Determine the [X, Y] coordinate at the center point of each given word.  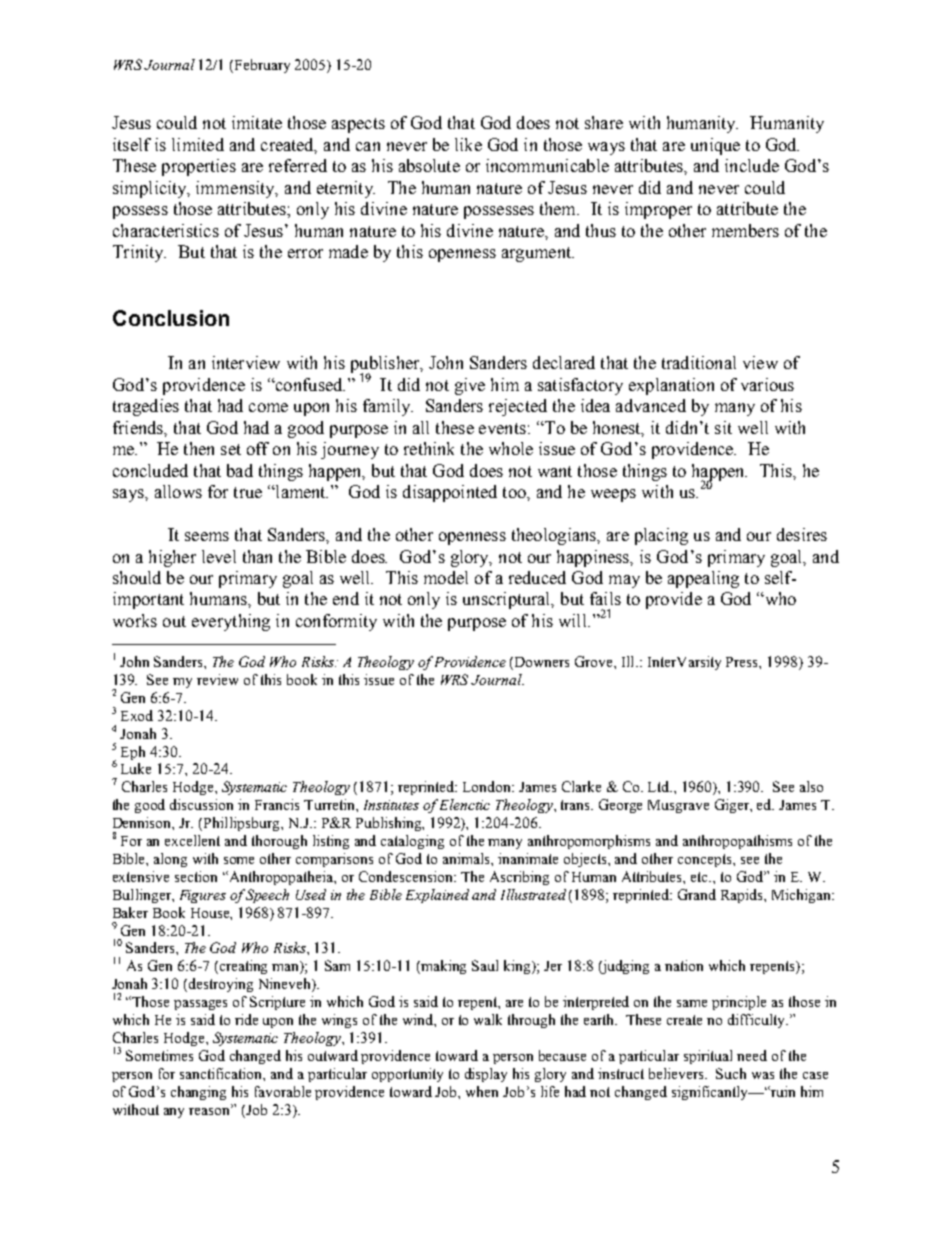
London [488, 786]
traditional [699, 362]
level [219, 556]
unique [715, 146]
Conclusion [171, 318]
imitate [257, 122]
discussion [201, 804]
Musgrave [678, 806]
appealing [703, 579]
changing [198, 1093]
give [470, 386]
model [446, 577]
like [468, 144]
